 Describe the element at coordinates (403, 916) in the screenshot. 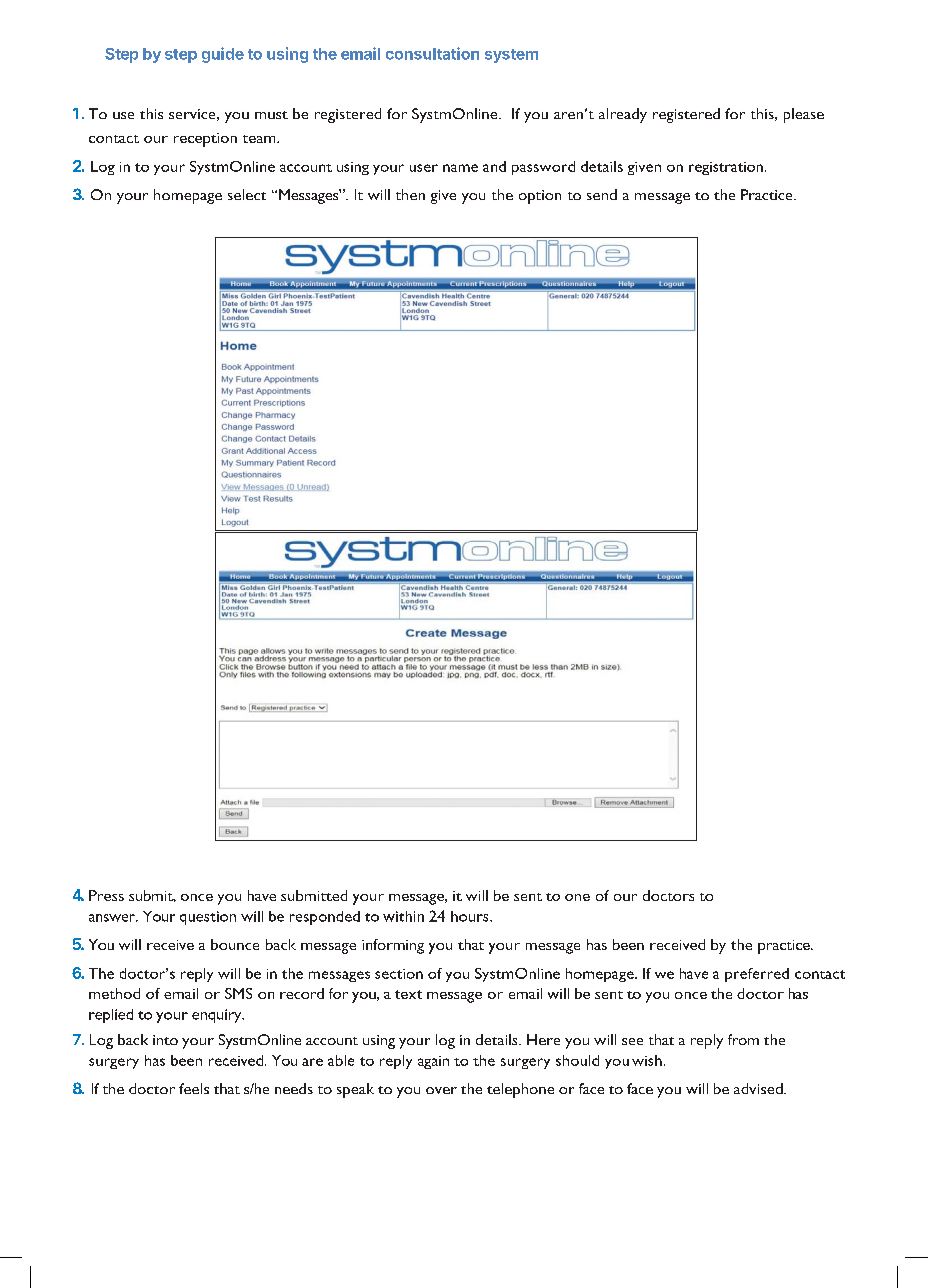

I see `within` at that location.
